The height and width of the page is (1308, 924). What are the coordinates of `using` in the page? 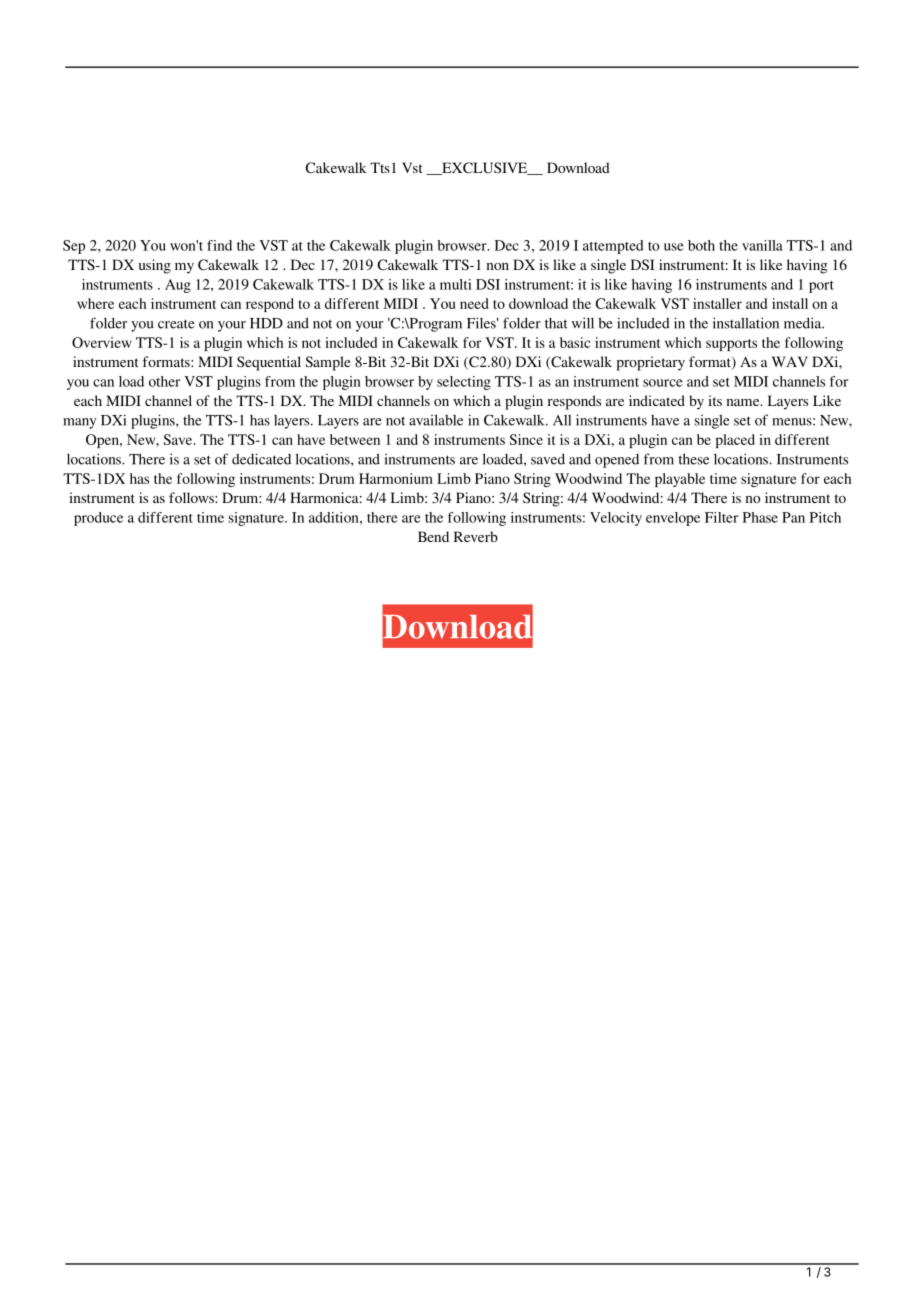 It's located at (155, 266).
